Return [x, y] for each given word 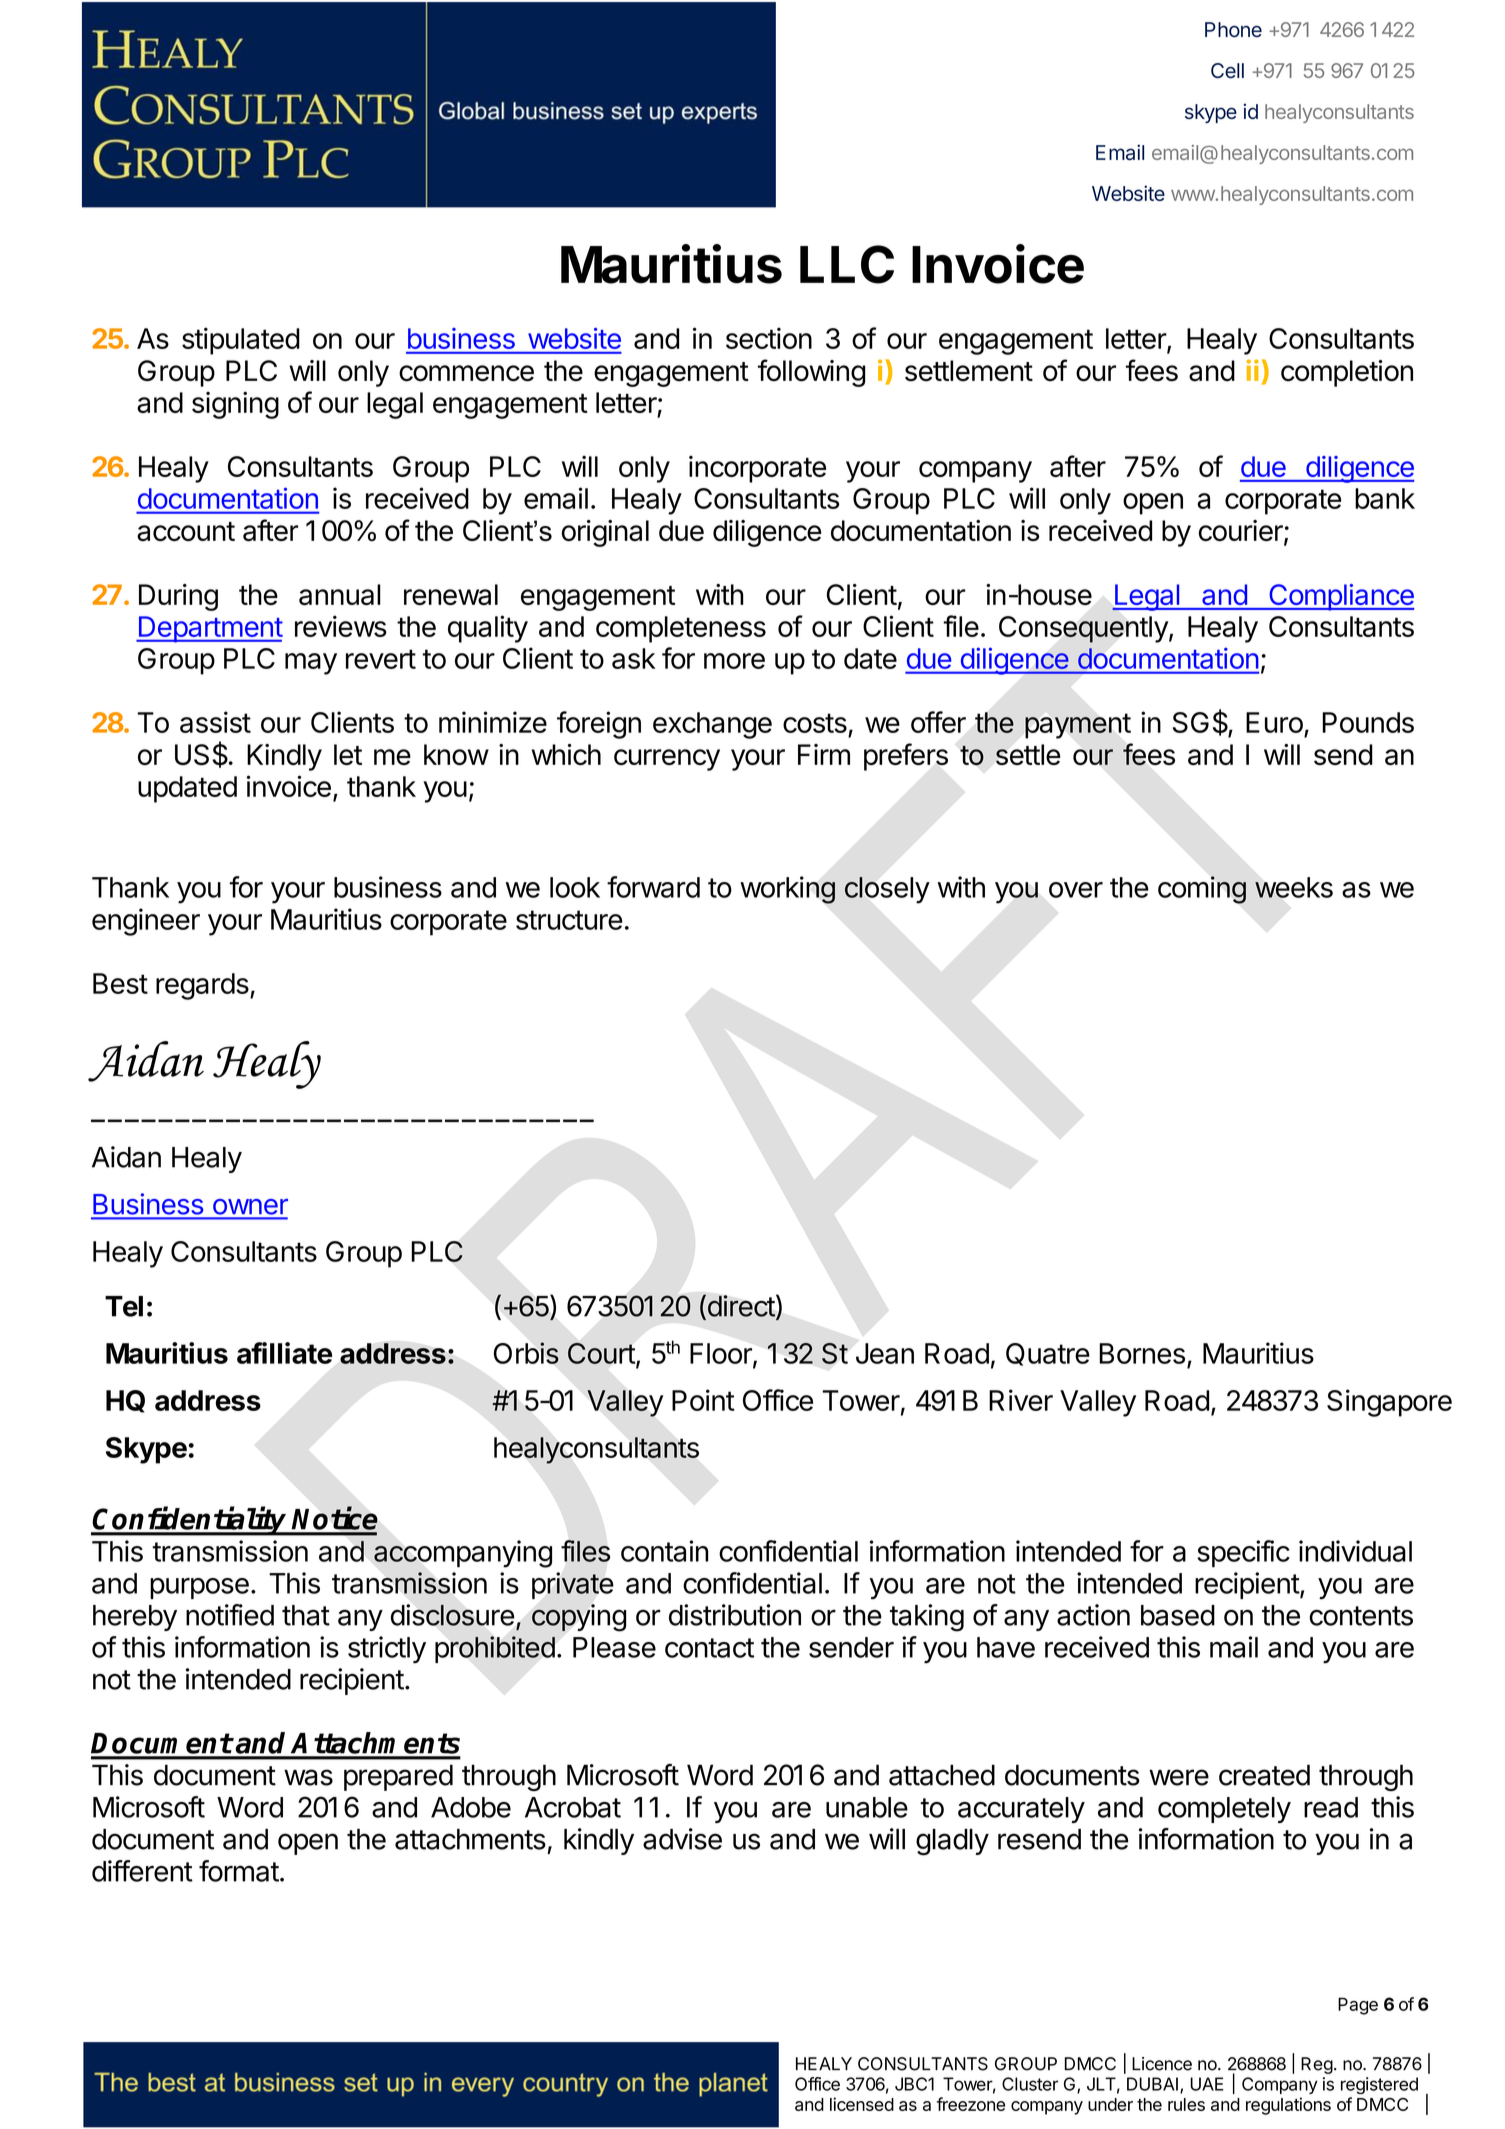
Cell [1227, 70]
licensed [862, 2104]
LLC [847, 264]
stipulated [241, 341]
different [142, 1871]
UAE [1207, 2084]
